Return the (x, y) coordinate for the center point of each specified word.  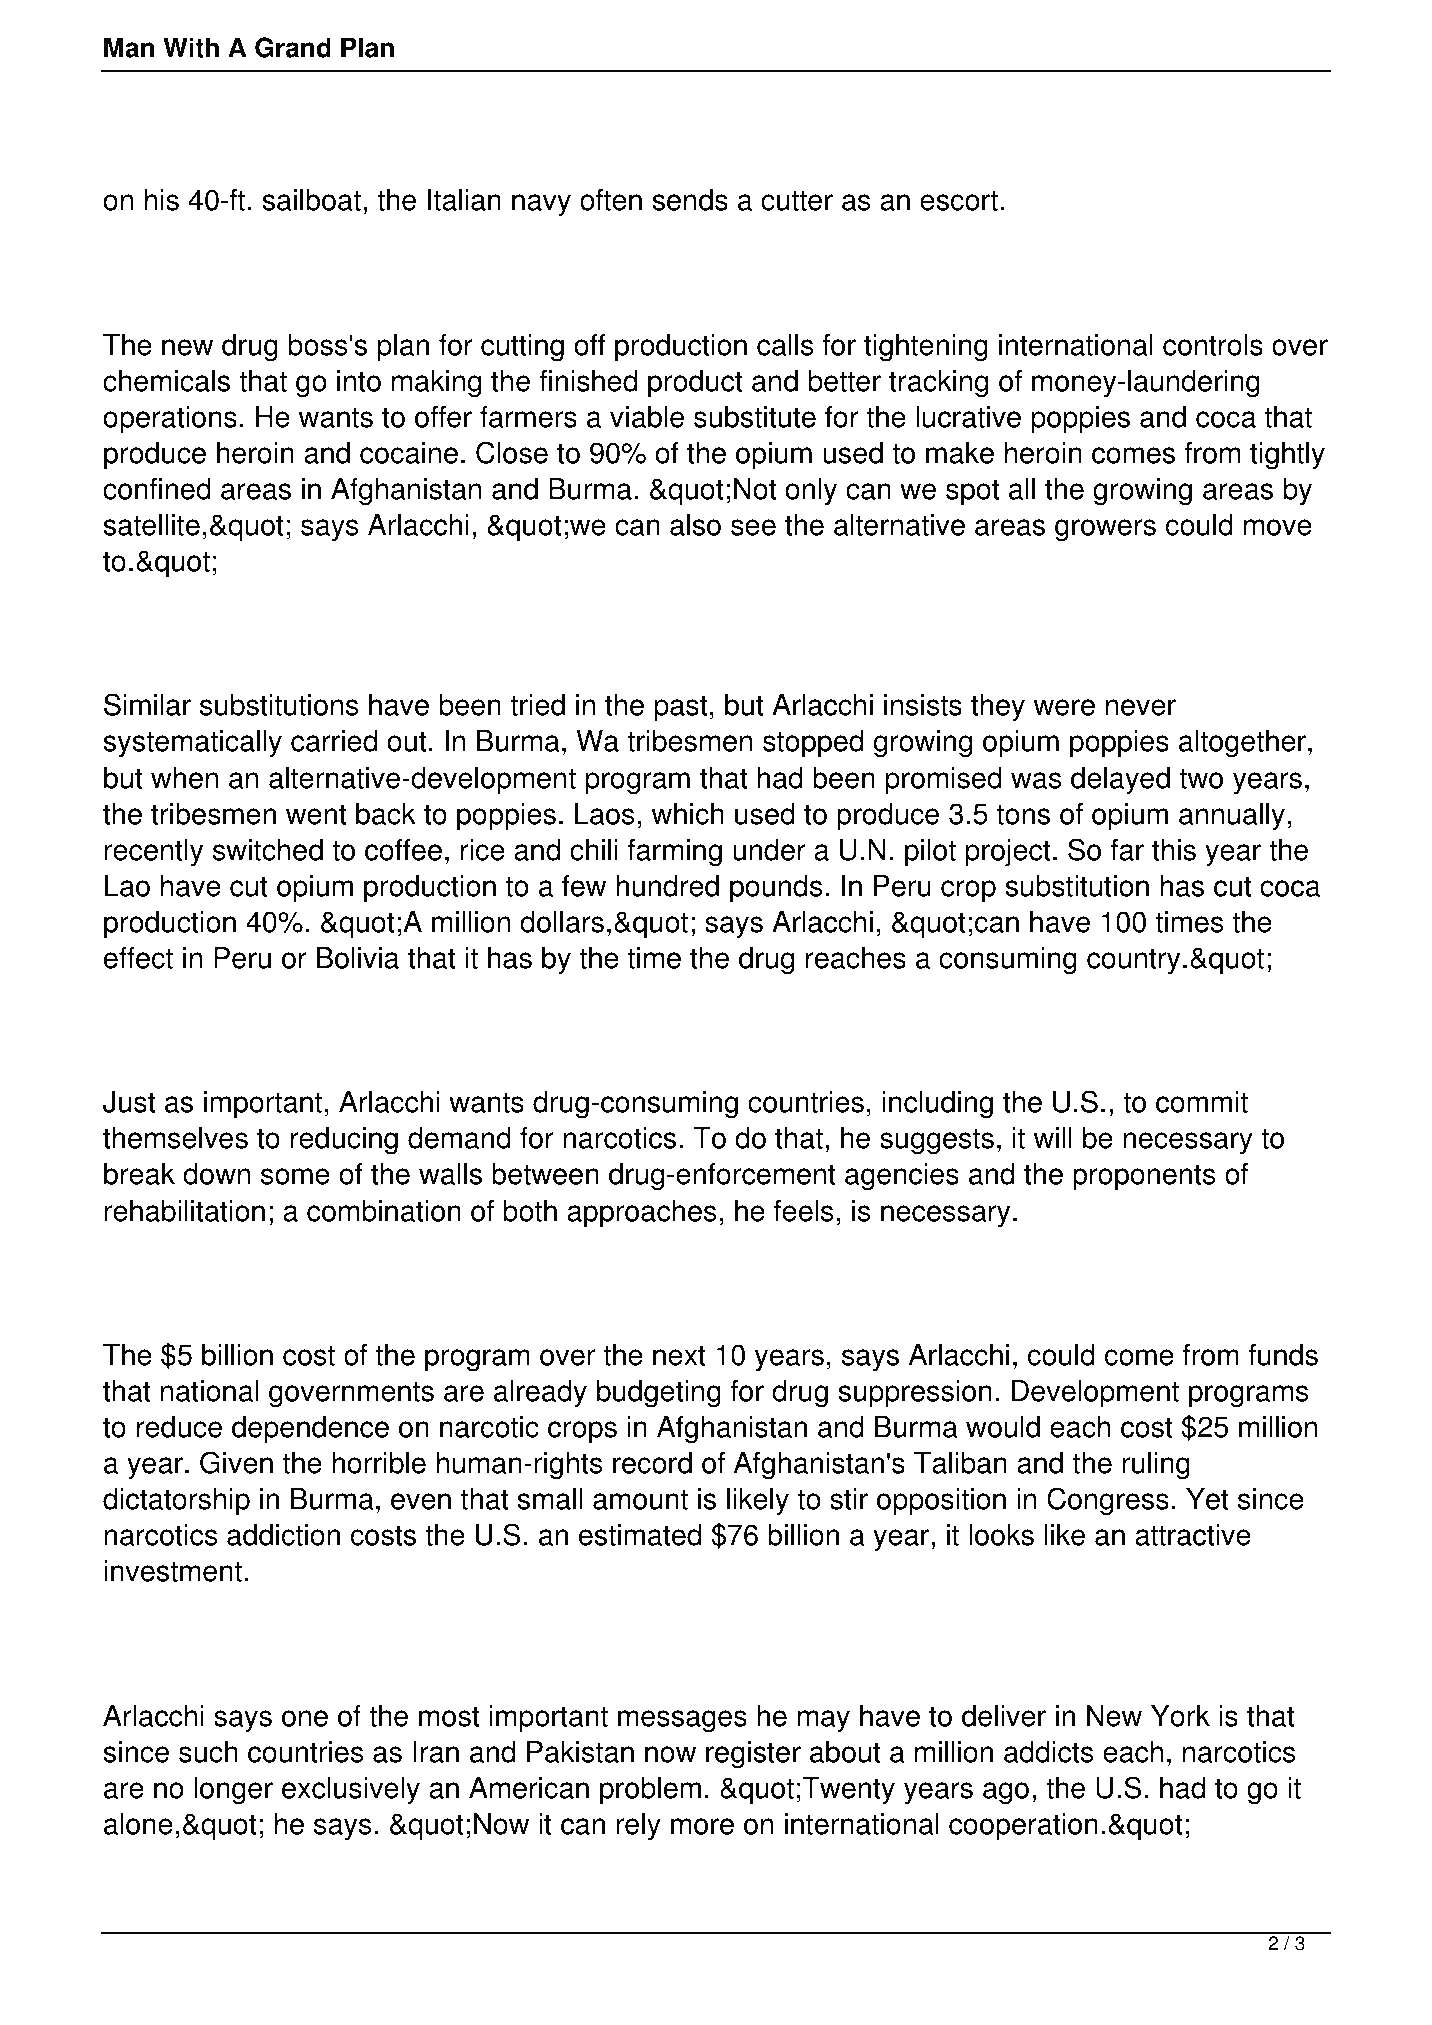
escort (959, 200)
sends (690, 200)
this (1174, 850)
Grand (293, 47)
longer (233, 1791)
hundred (667, 886)
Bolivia (358, 958)
